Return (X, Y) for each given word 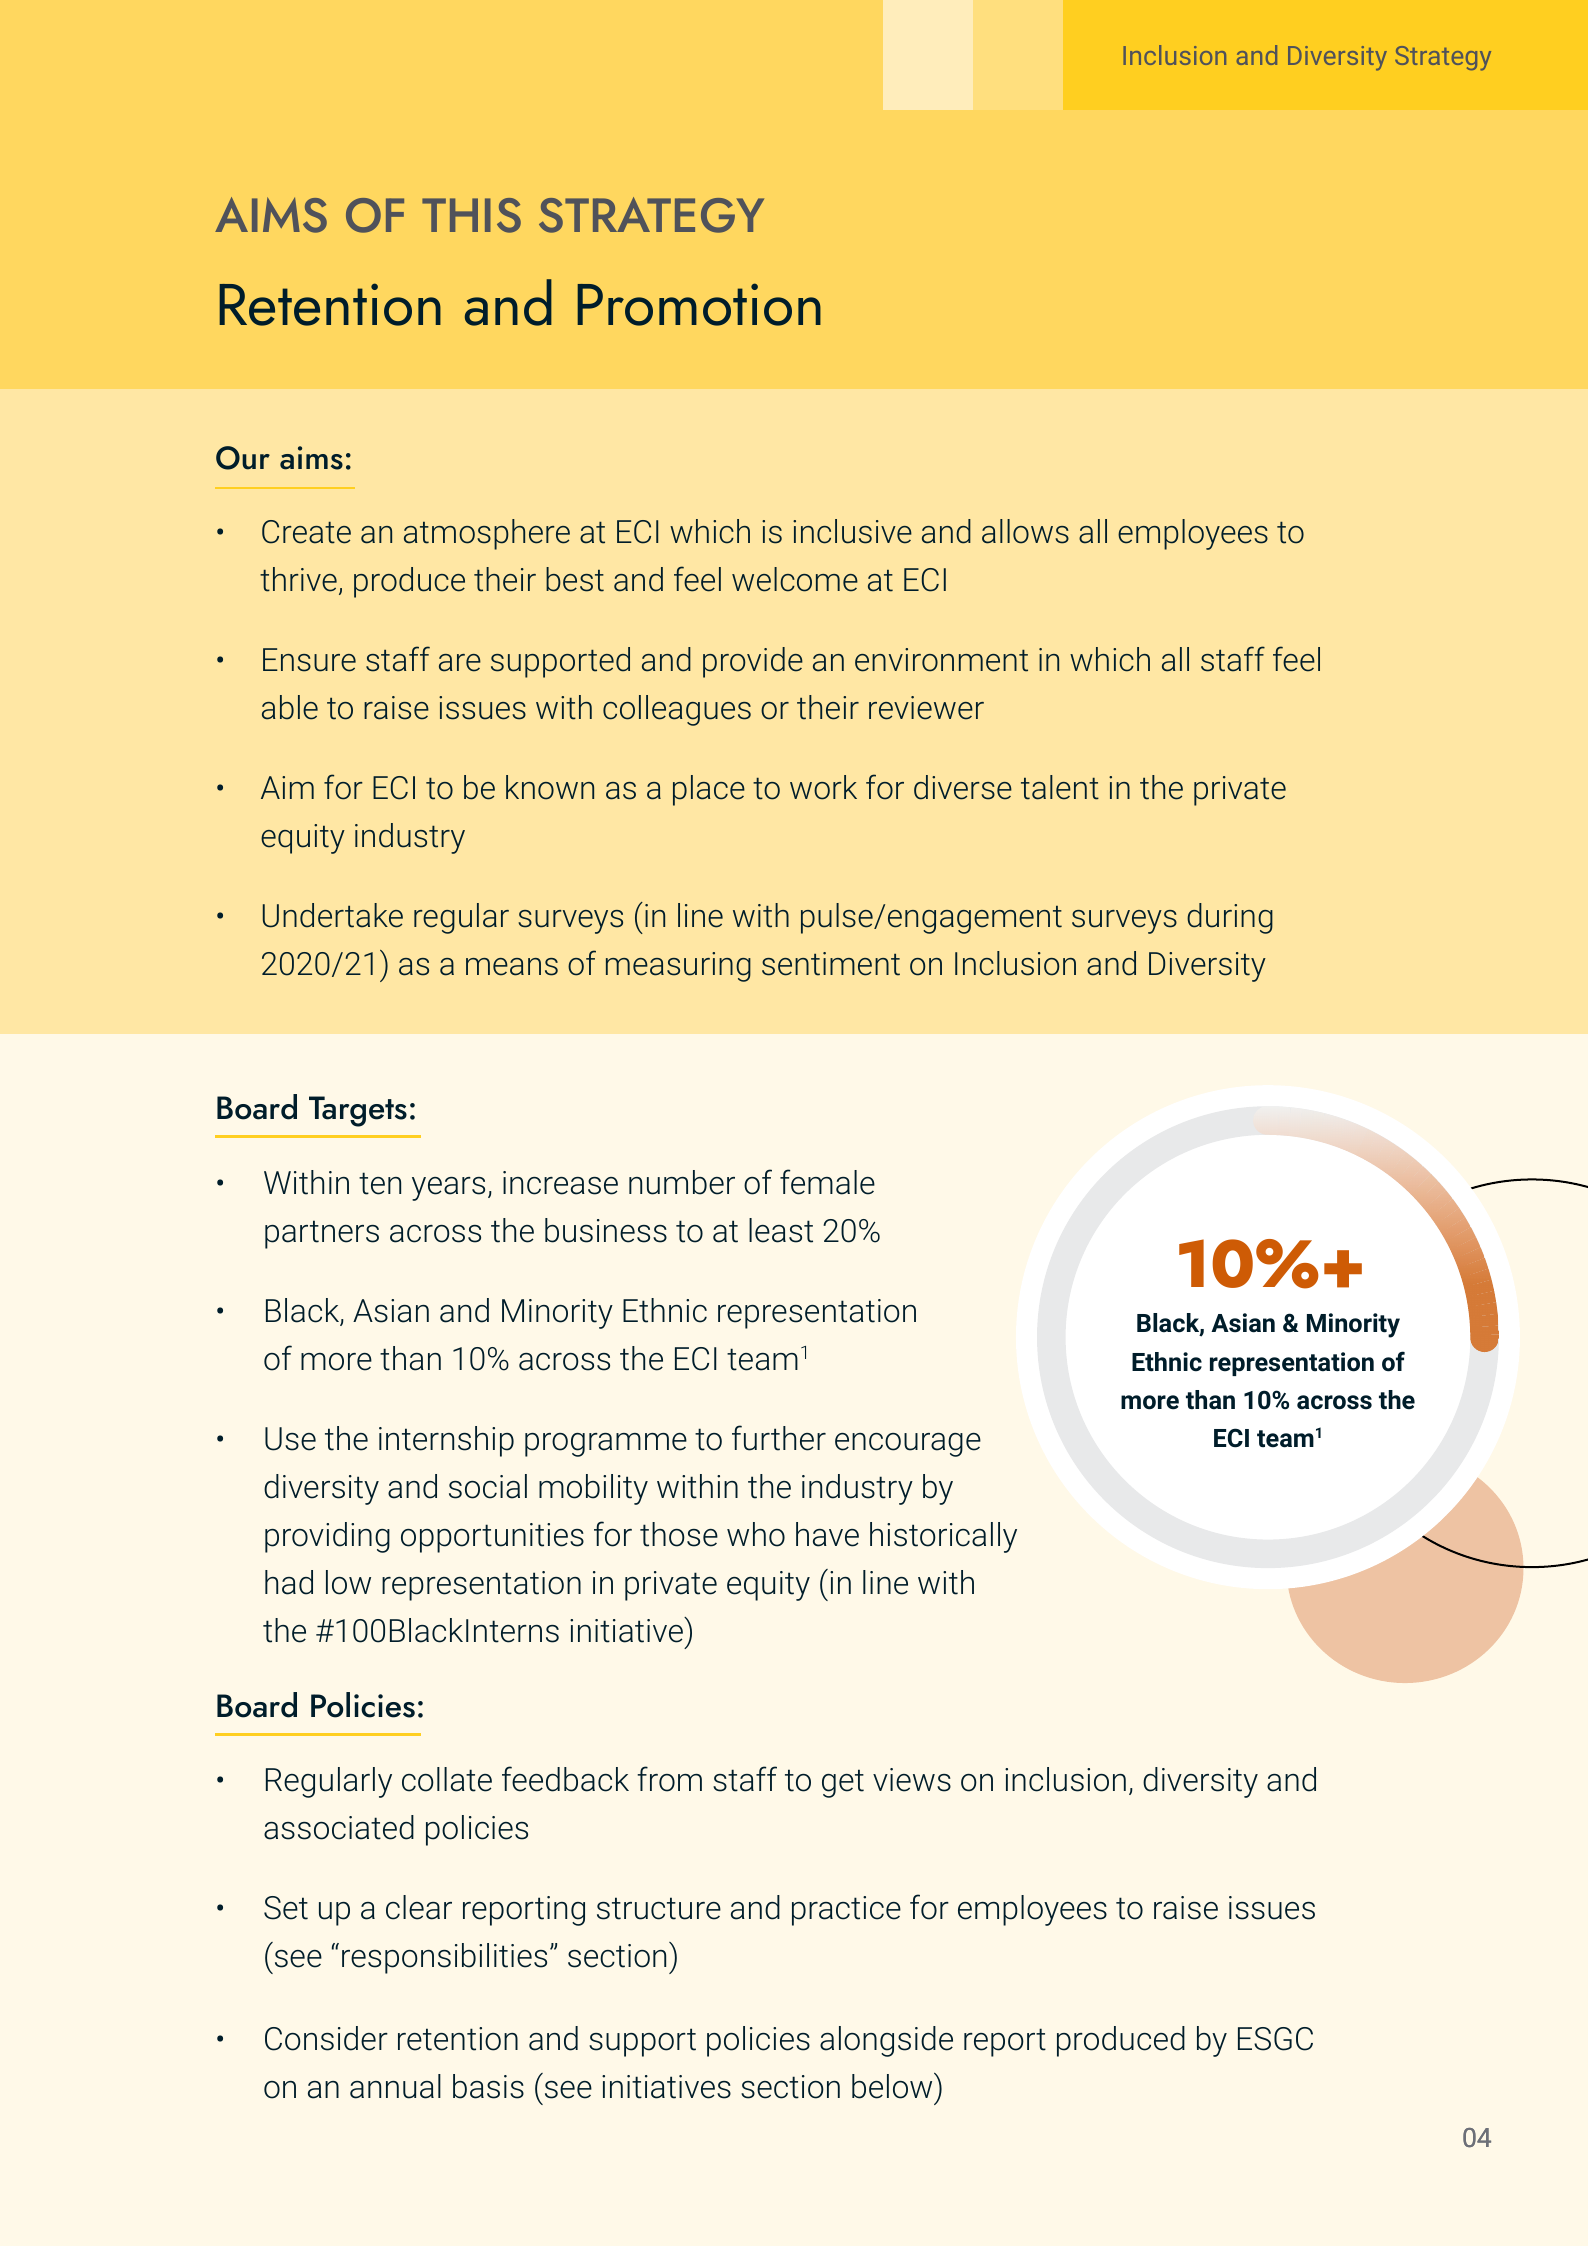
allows (1025, 531)
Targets (358, 1111)
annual (395, 2086)
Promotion (699, 304)
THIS (471, 215)
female (827, 1182)
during (1230, 918)
